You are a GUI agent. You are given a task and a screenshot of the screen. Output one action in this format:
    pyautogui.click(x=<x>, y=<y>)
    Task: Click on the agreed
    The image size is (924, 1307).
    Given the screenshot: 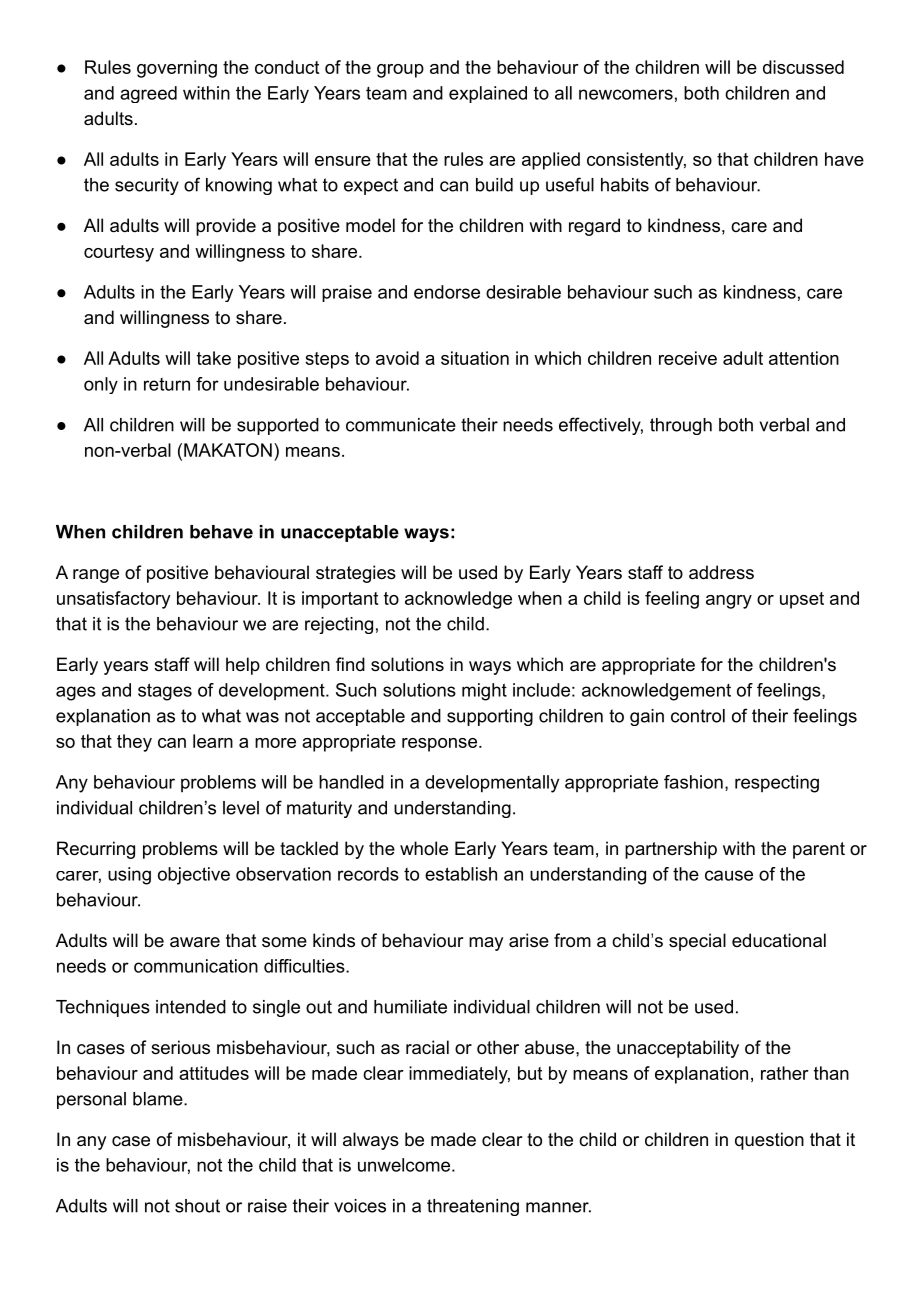 What is the action you would take?
    pyautogui.click(x=148, y=94)
